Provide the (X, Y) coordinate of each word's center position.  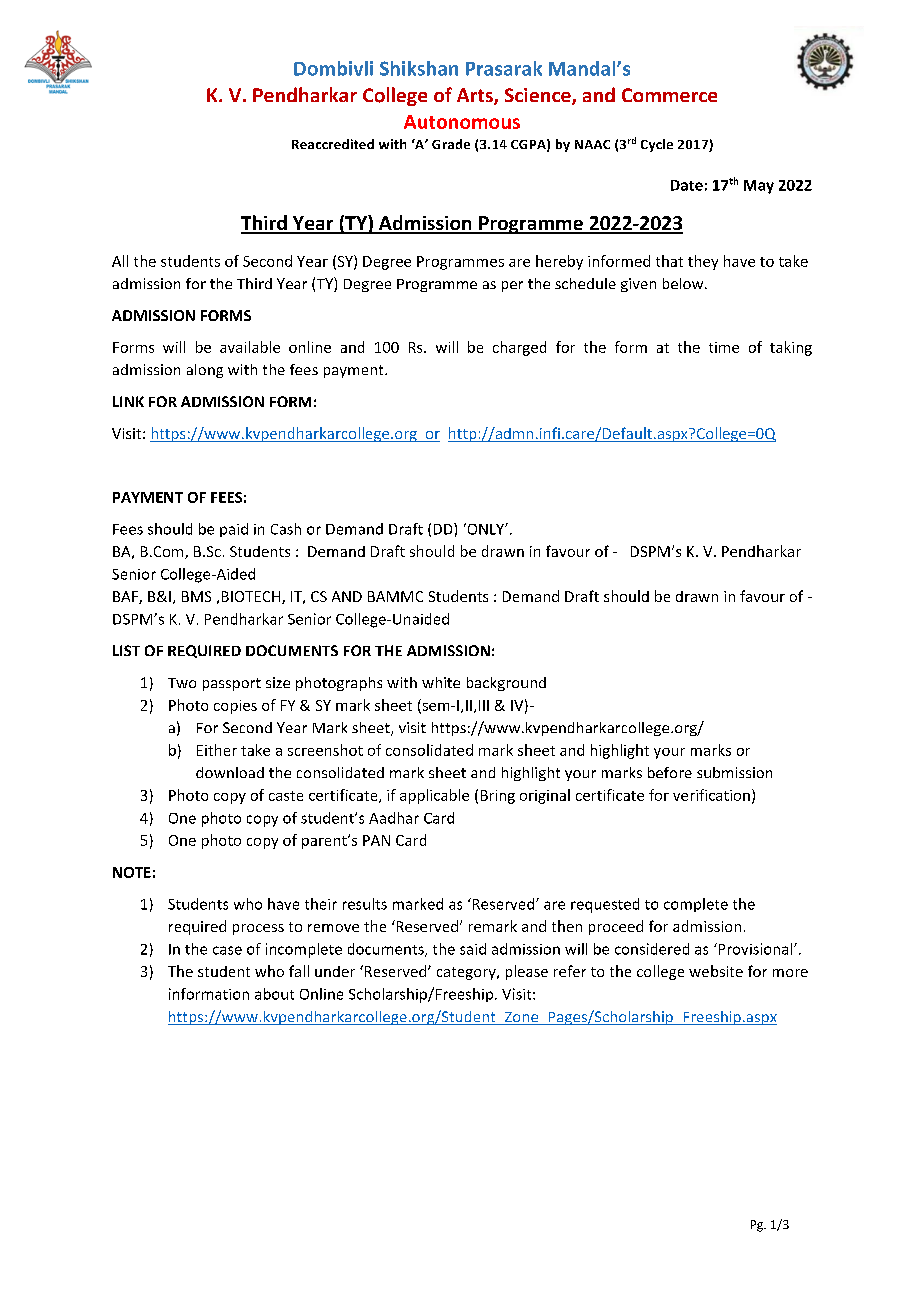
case (227, 950)
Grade (451, 144)
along (205, 371)
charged (519, 348)
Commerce (669, 95)
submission (734, 772)
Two (182, 683)
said (473, 949)
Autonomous (462, 122)
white (441, 682)
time (724, 347)
